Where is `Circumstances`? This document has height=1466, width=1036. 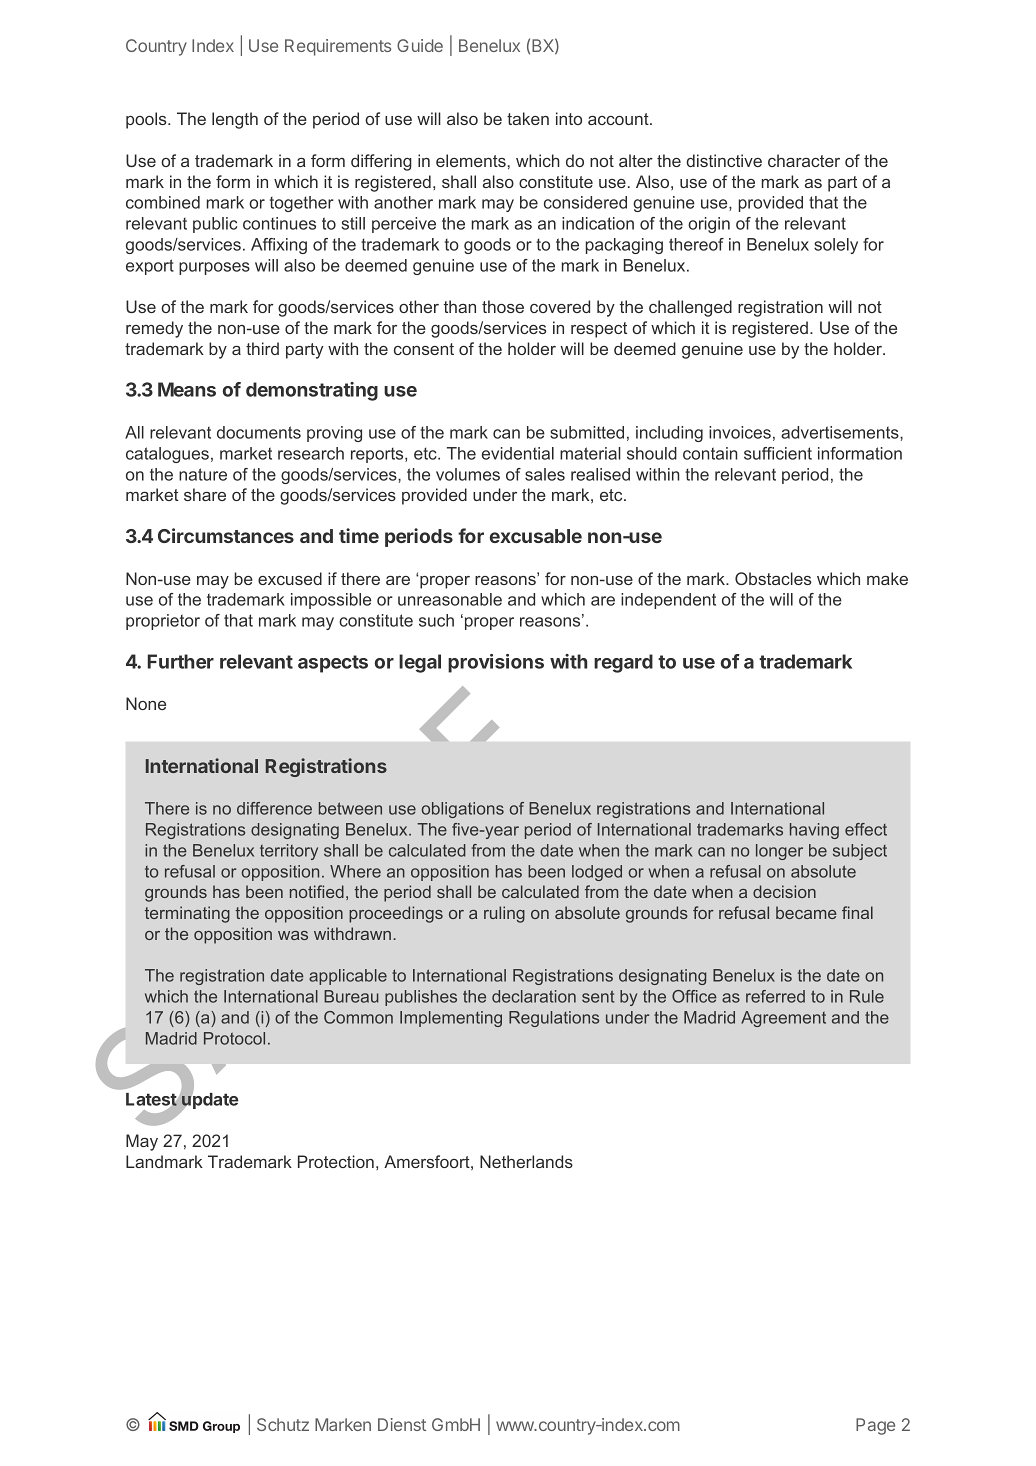 Circumstances is located at coordinates (226, 535).
